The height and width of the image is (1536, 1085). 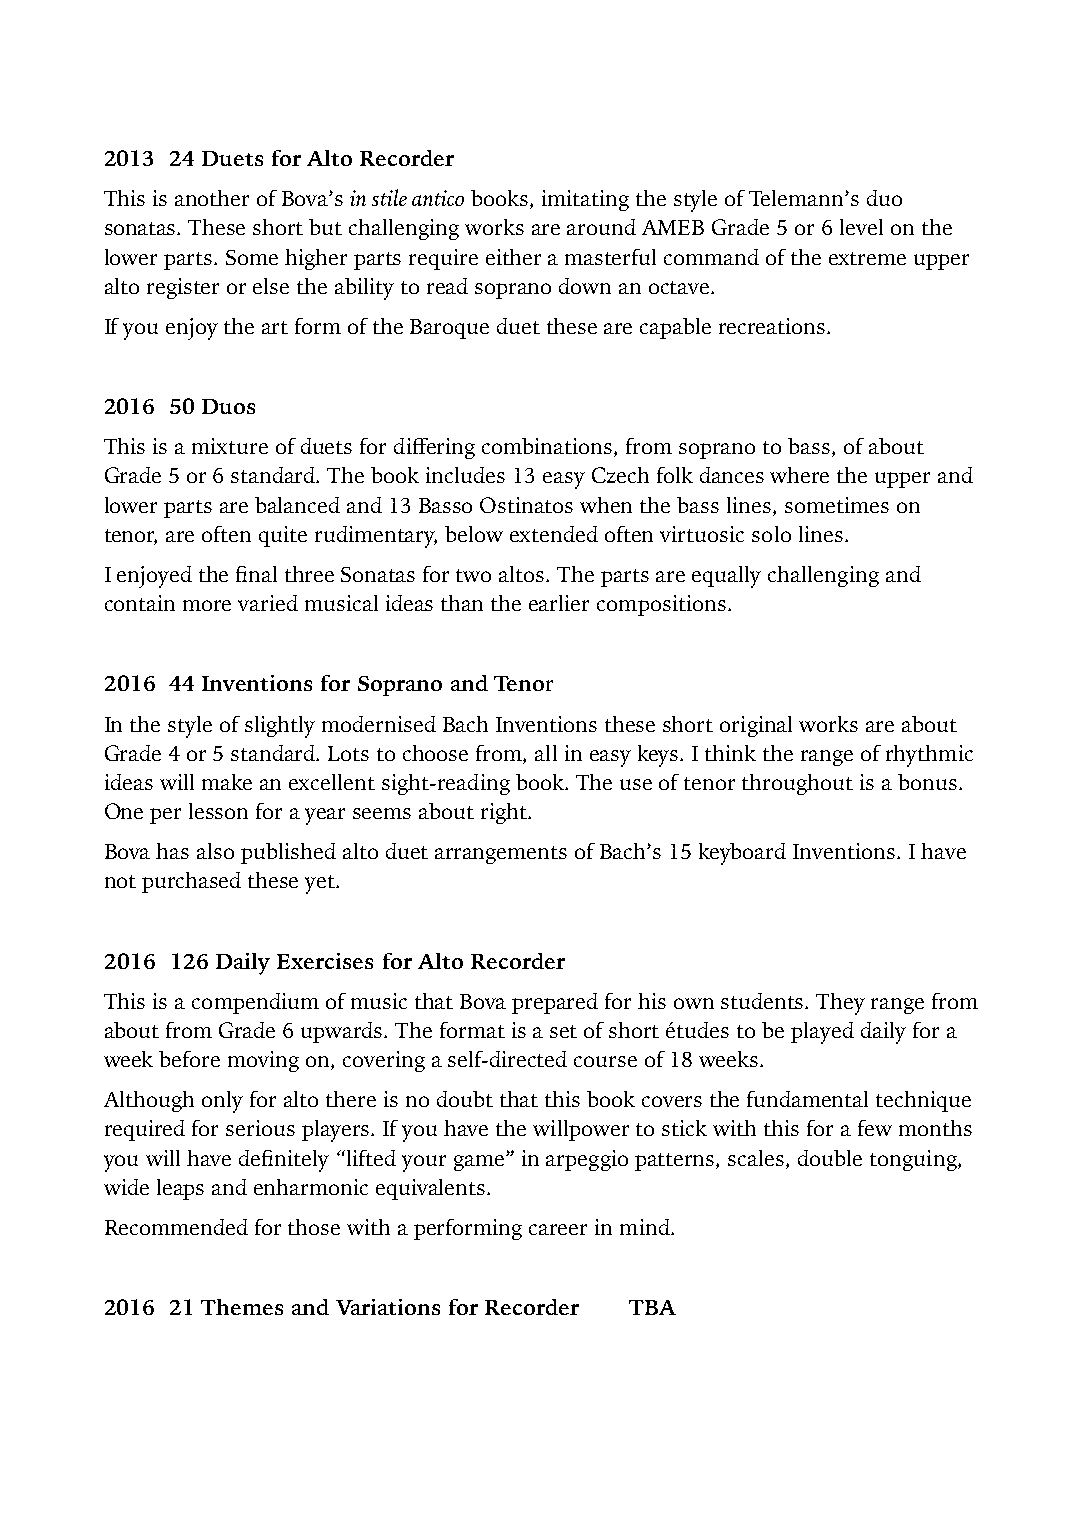 What do you see at coordinates (212, 198) in the image?
I see `another` at bounding box center [212, 198].
